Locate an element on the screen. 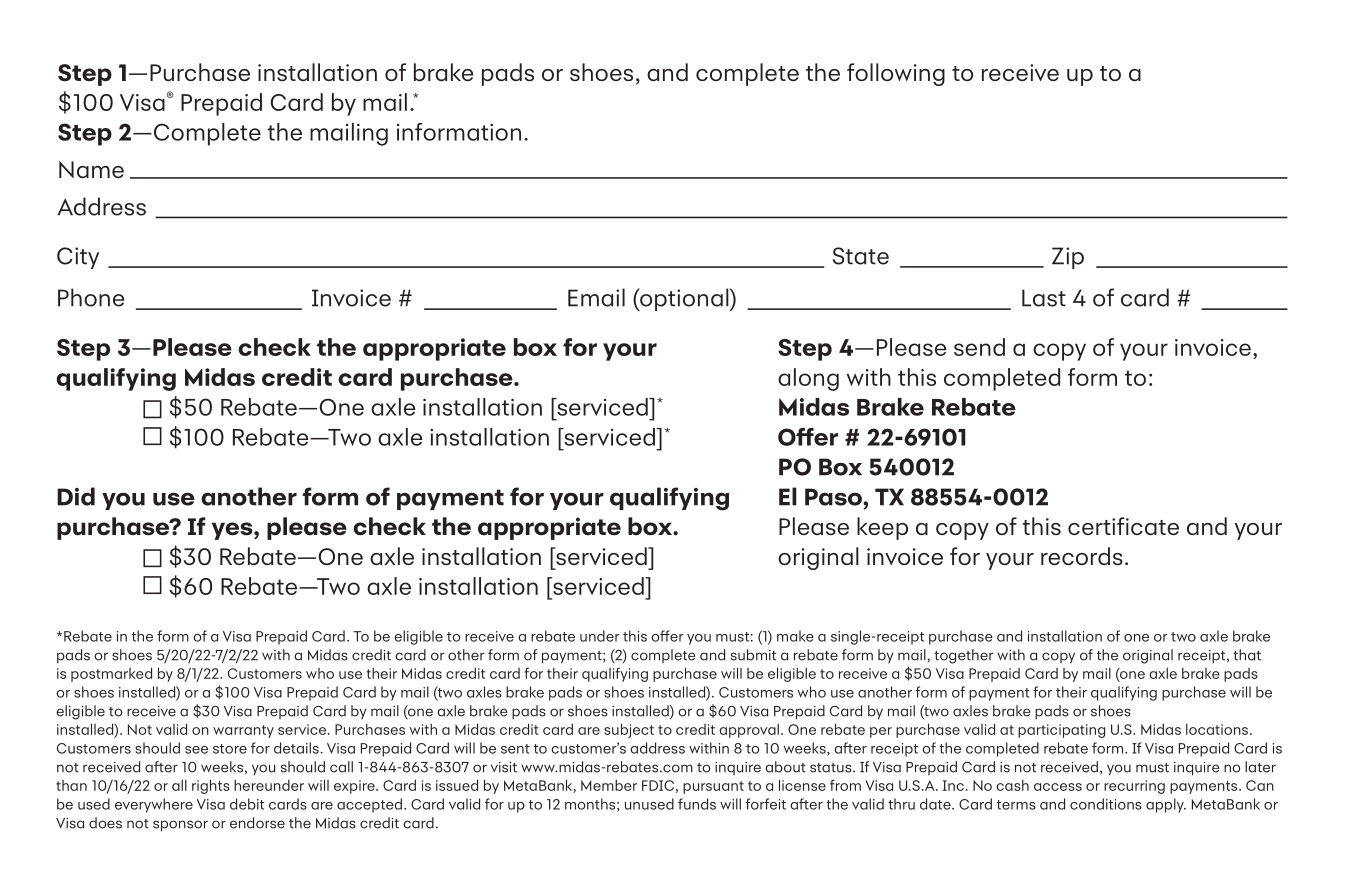 The image size is (1345, 896). certificate is located at coordinates (1123, 526).
